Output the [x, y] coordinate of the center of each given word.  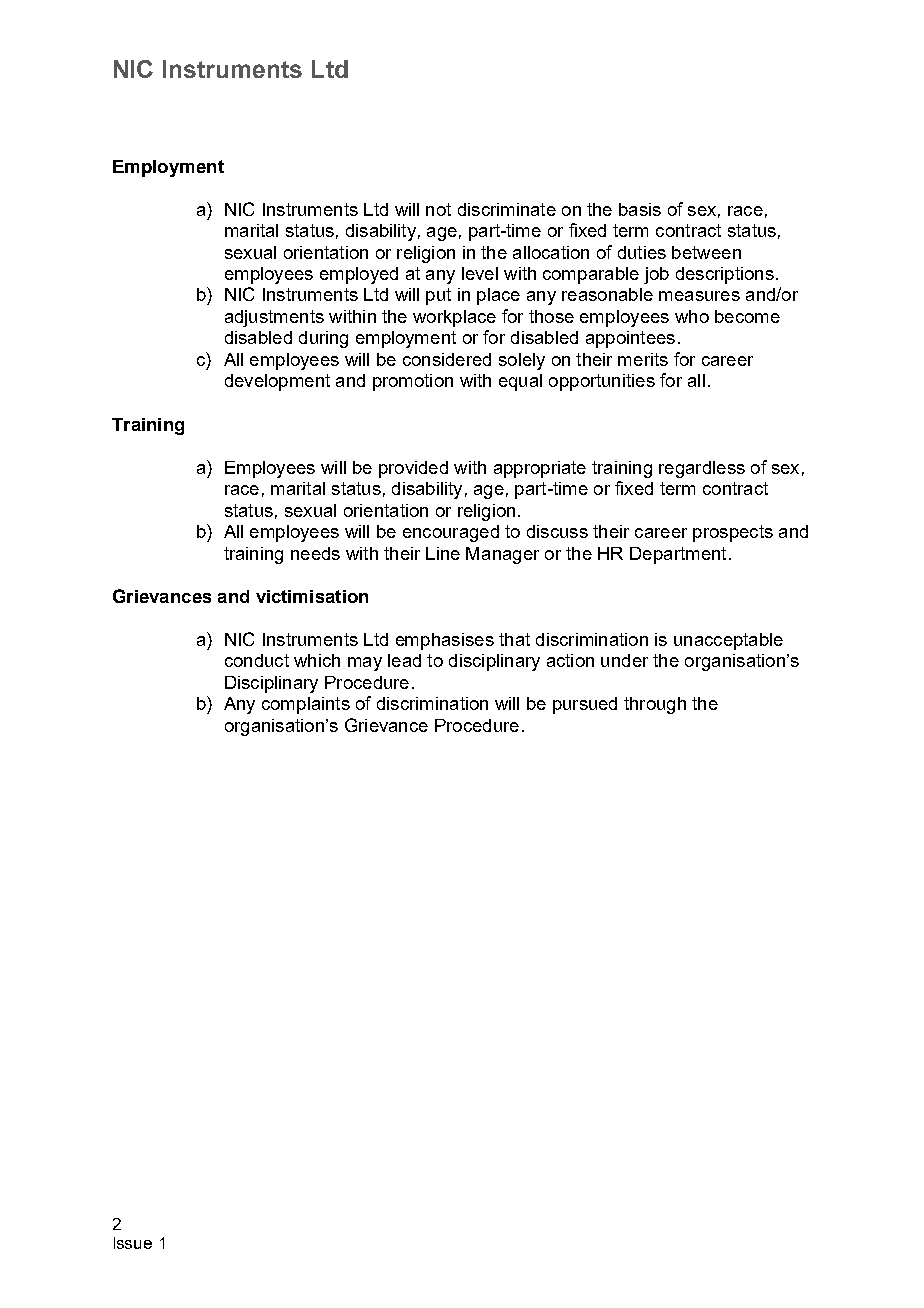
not [438, 209]
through [655, 705]
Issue [133, 1243]
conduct [257, 660]
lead [404, 660]
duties [642, 252]
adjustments [274, 318]
